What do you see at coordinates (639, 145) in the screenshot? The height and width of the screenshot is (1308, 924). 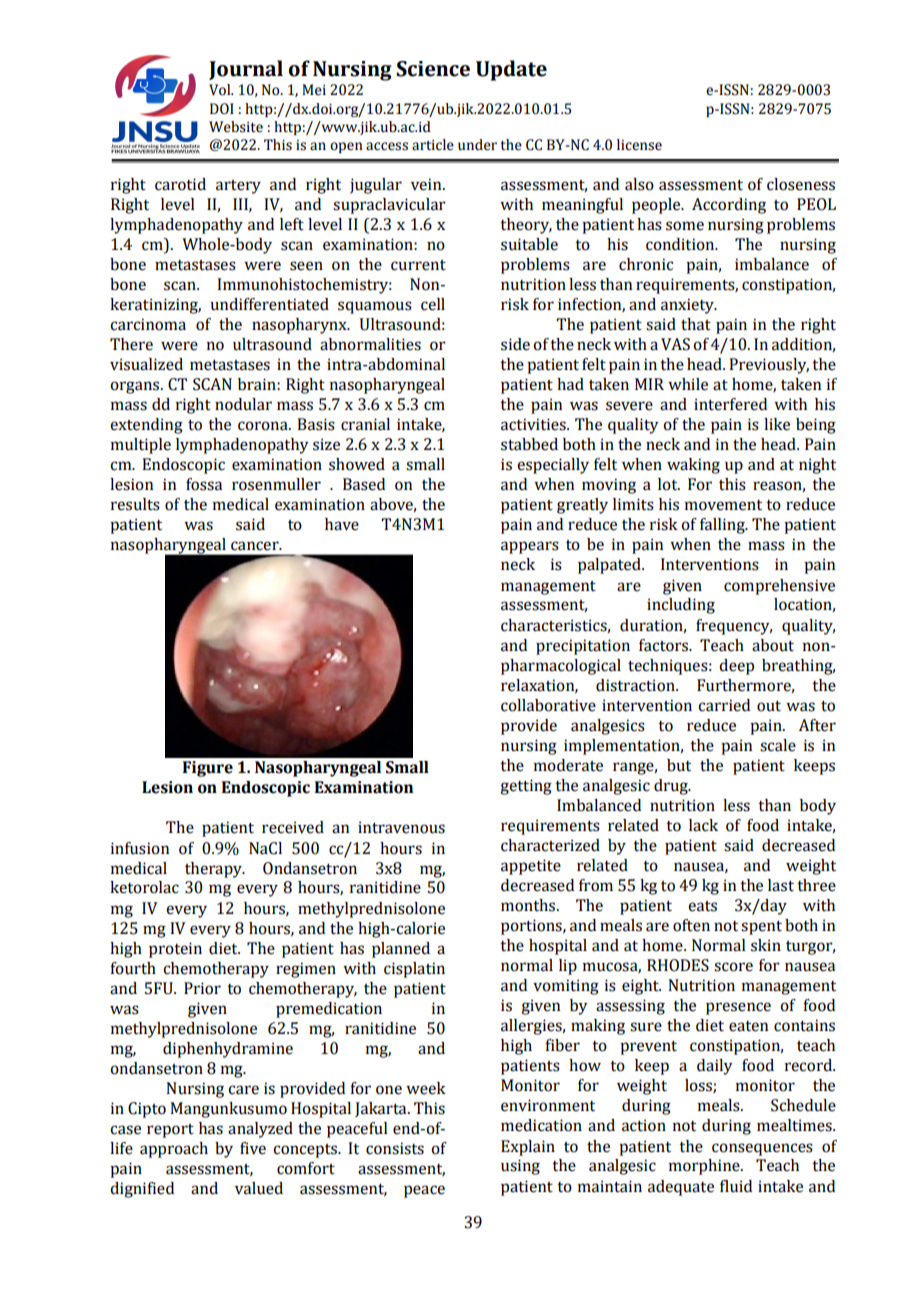 I see `license` at bounding box center [639, 145].
